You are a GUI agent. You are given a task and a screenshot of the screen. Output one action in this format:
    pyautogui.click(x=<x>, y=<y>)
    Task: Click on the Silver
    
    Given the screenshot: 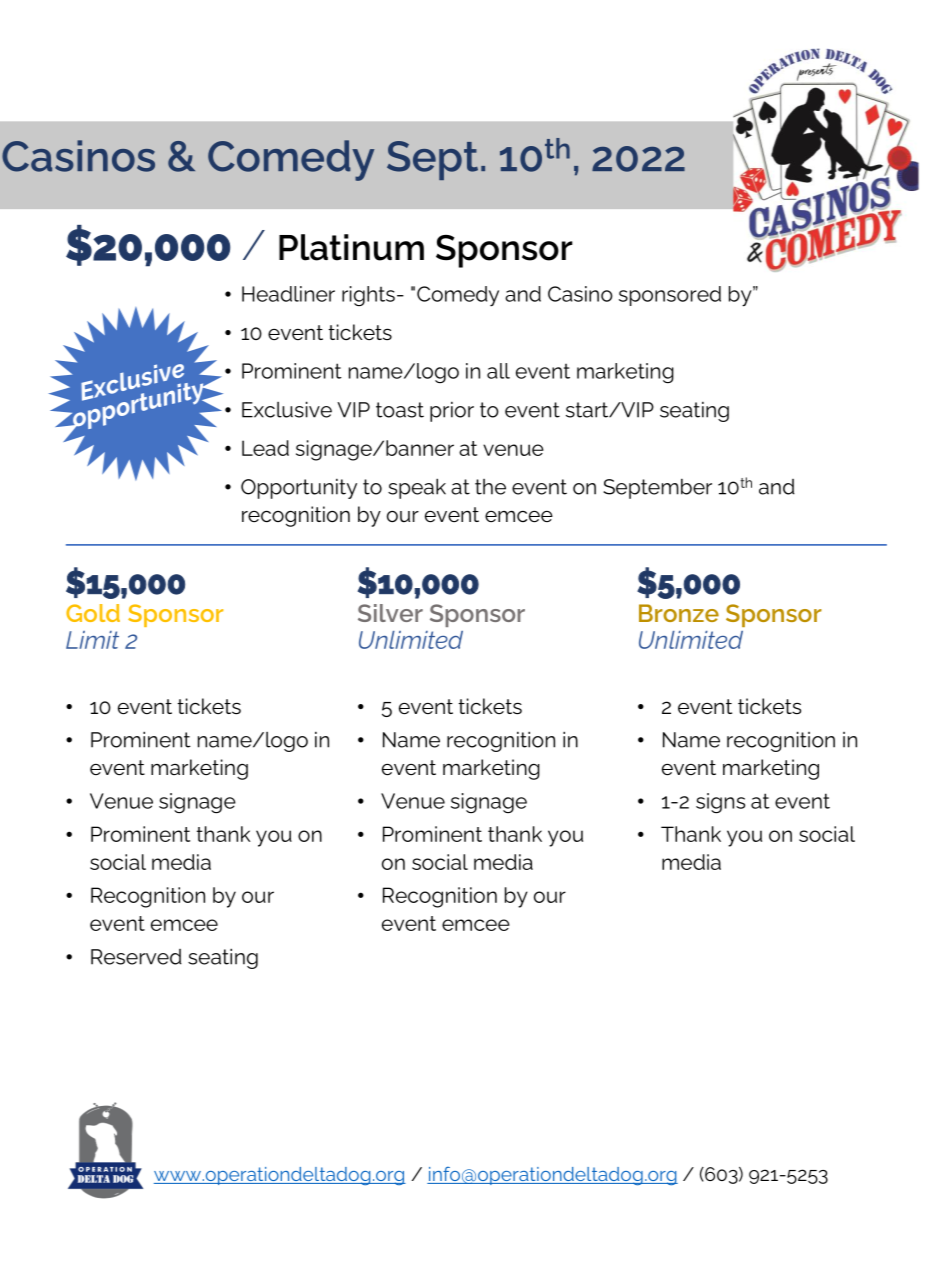 What is the action you would take?
    pyautogui.click(x=390, y=613)
